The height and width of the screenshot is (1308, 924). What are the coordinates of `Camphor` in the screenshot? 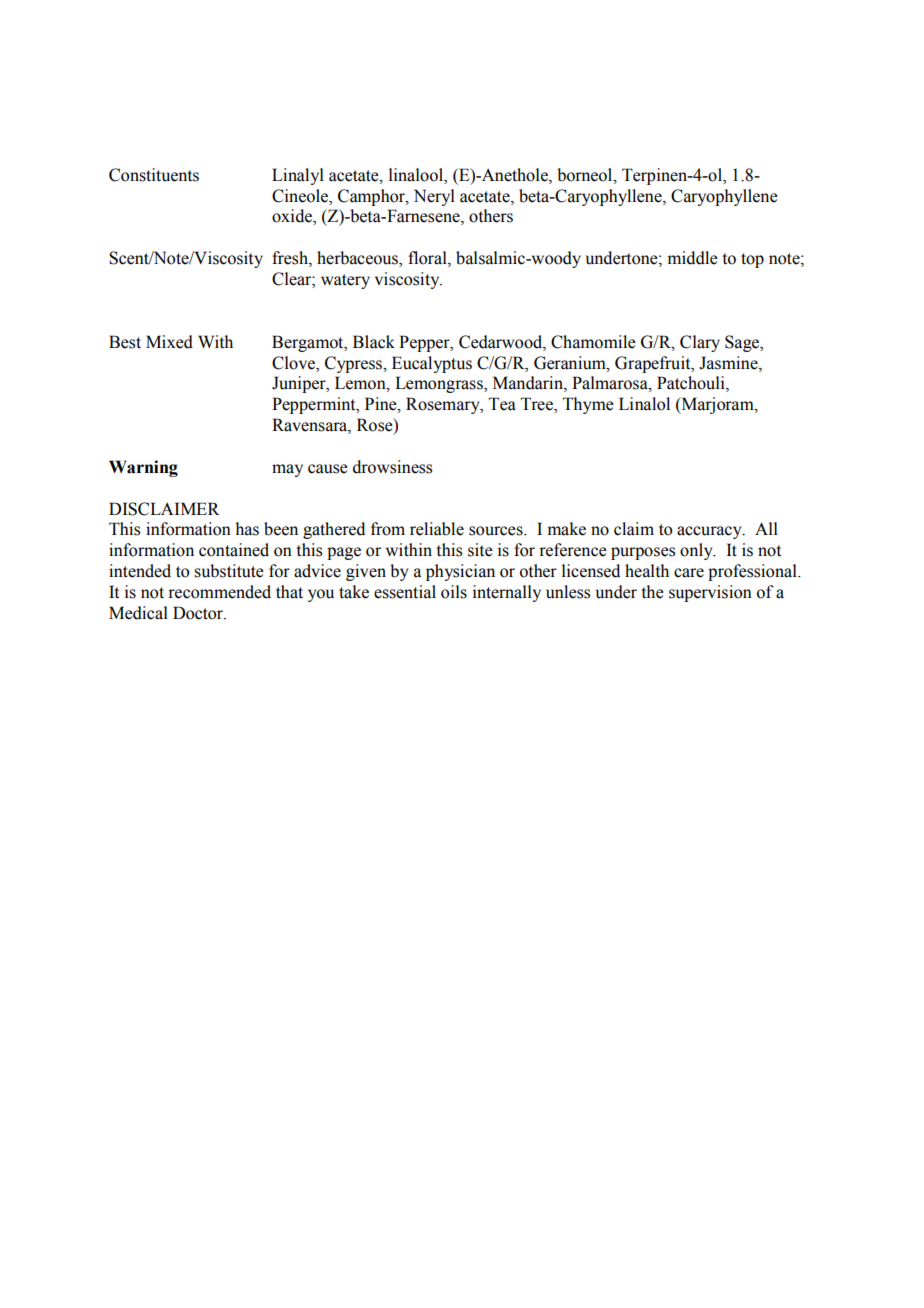 It's located at (372, 197).
